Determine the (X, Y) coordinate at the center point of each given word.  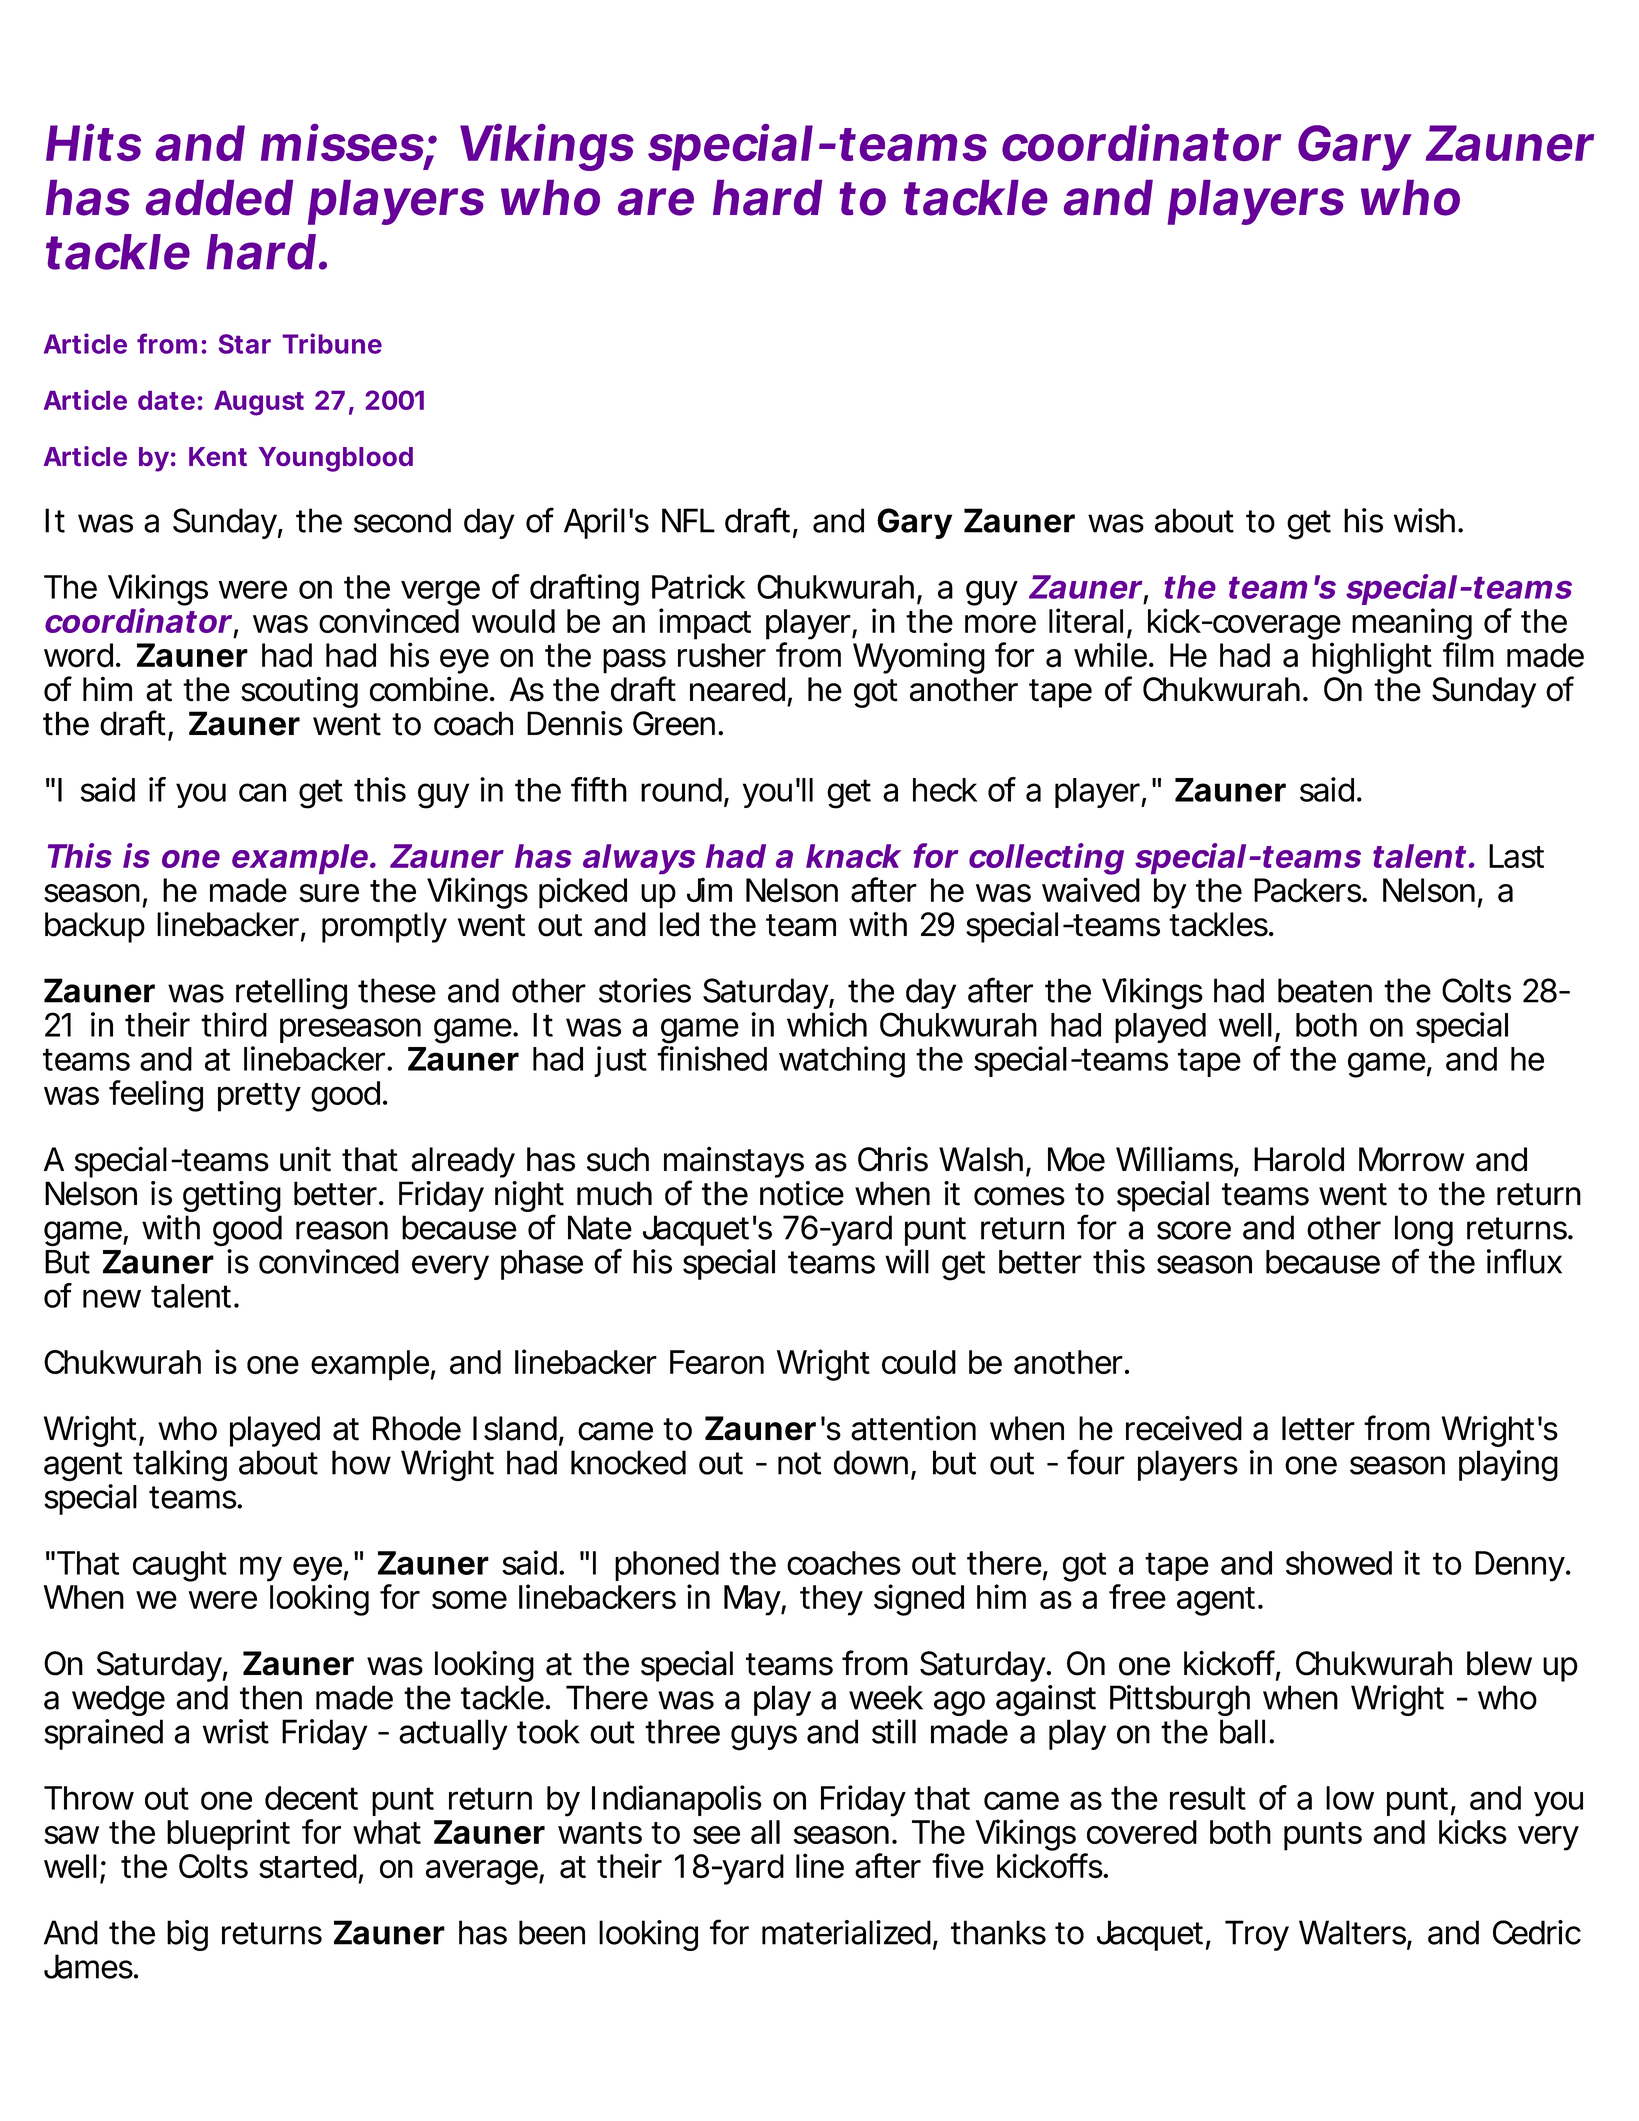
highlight (1372, 658)
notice (802, 1193)
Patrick (698, 586)
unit (305, 1159)
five (958, 1866)
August (259, 403)
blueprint (228, 1835)
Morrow (1411, 1159)
